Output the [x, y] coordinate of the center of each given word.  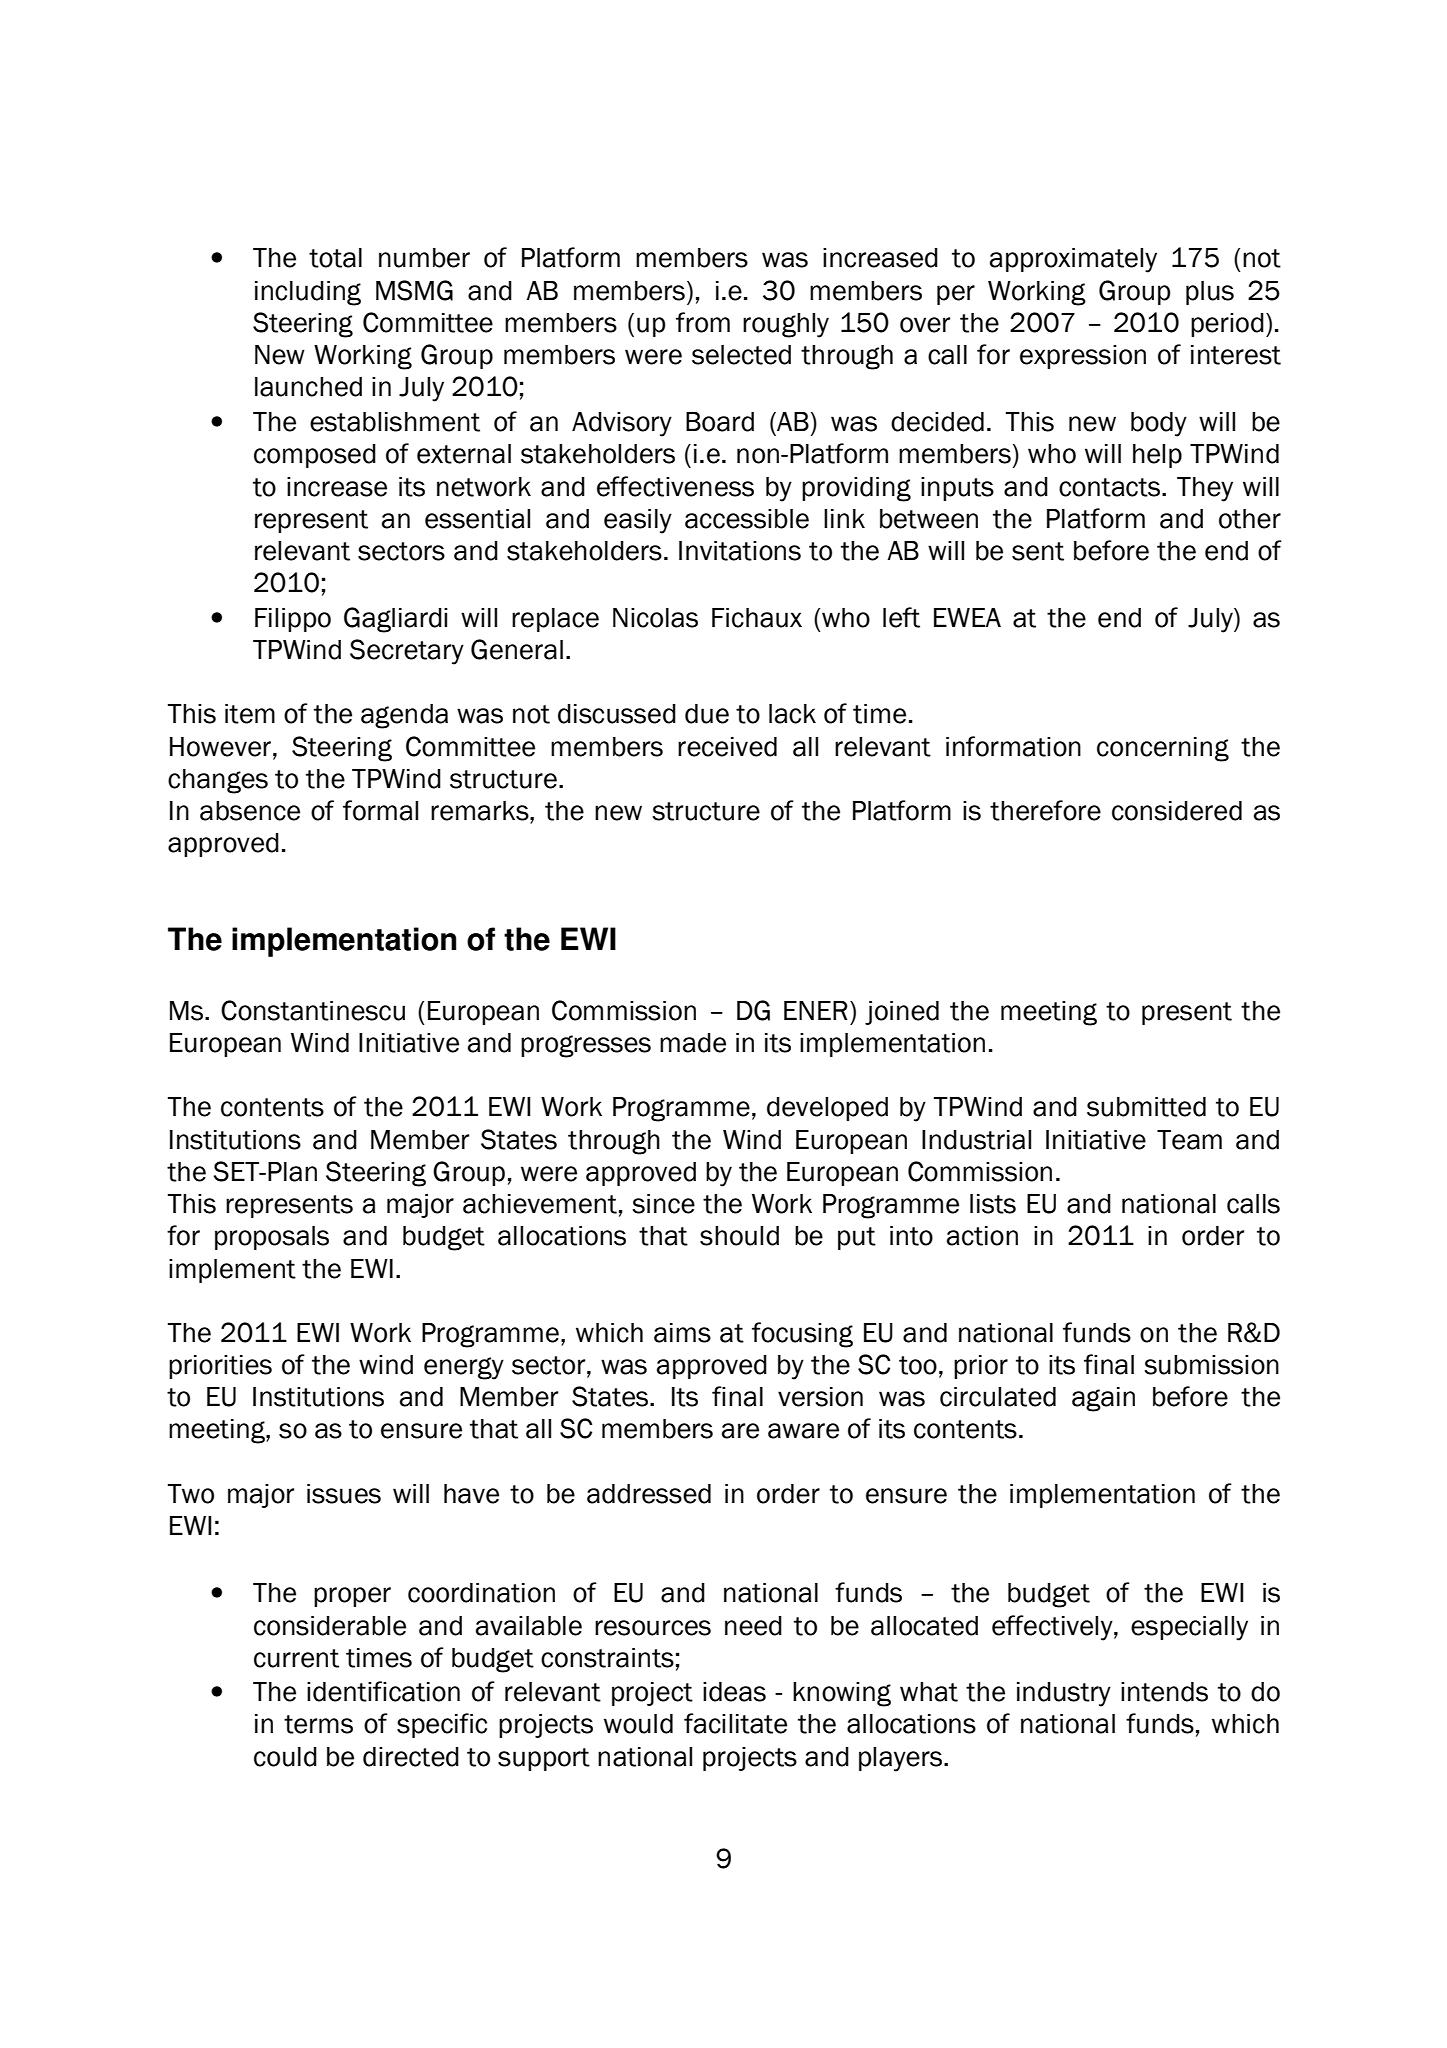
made [693, 1043]
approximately [1073, 260]
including [308, 293]
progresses [586, 1046]
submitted [1146, 1107]
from [703, 322]
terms [318, 1724]
